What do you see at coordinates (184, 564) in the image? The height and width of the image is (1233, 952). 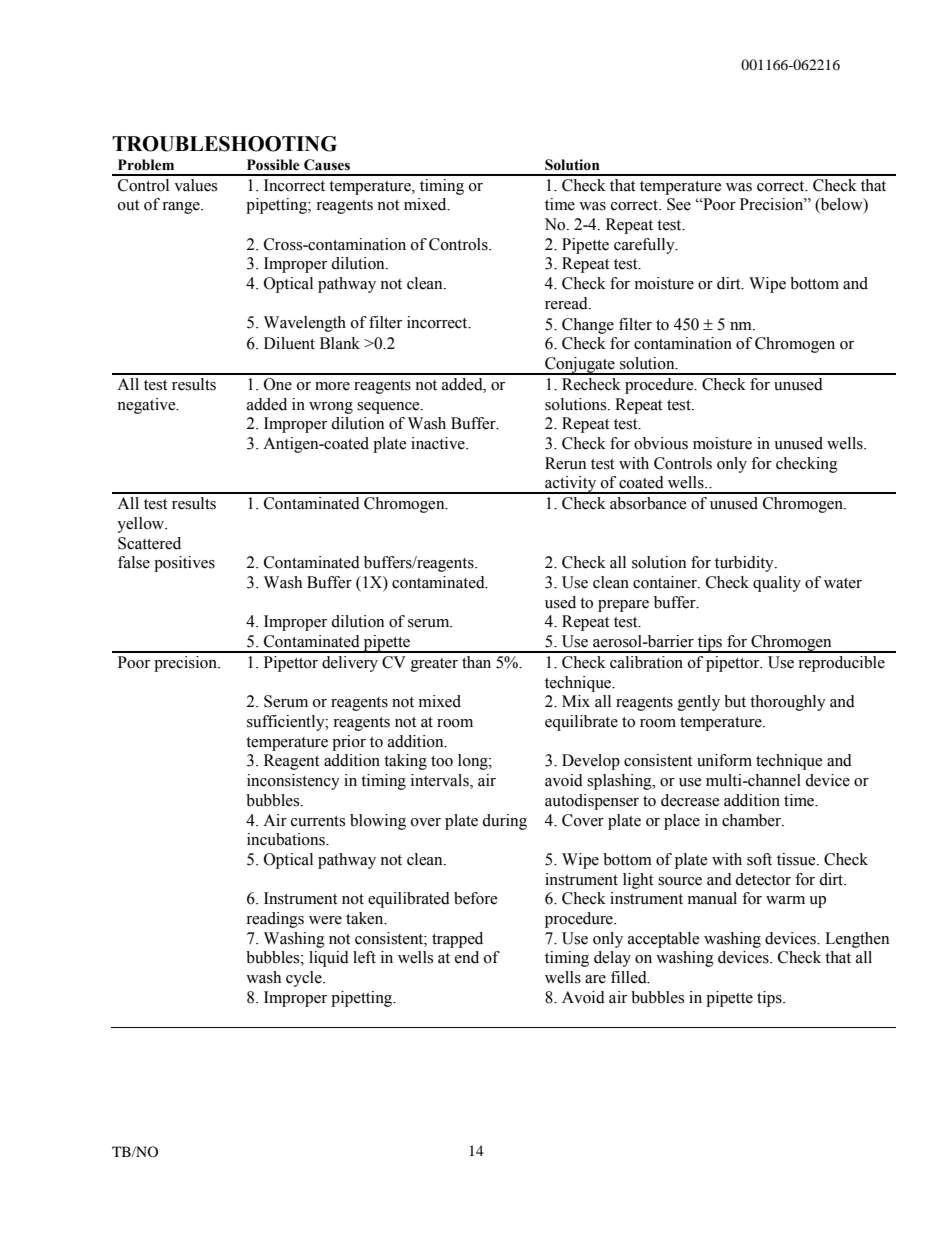 I see `positives` at bounding box center [184, 564].
